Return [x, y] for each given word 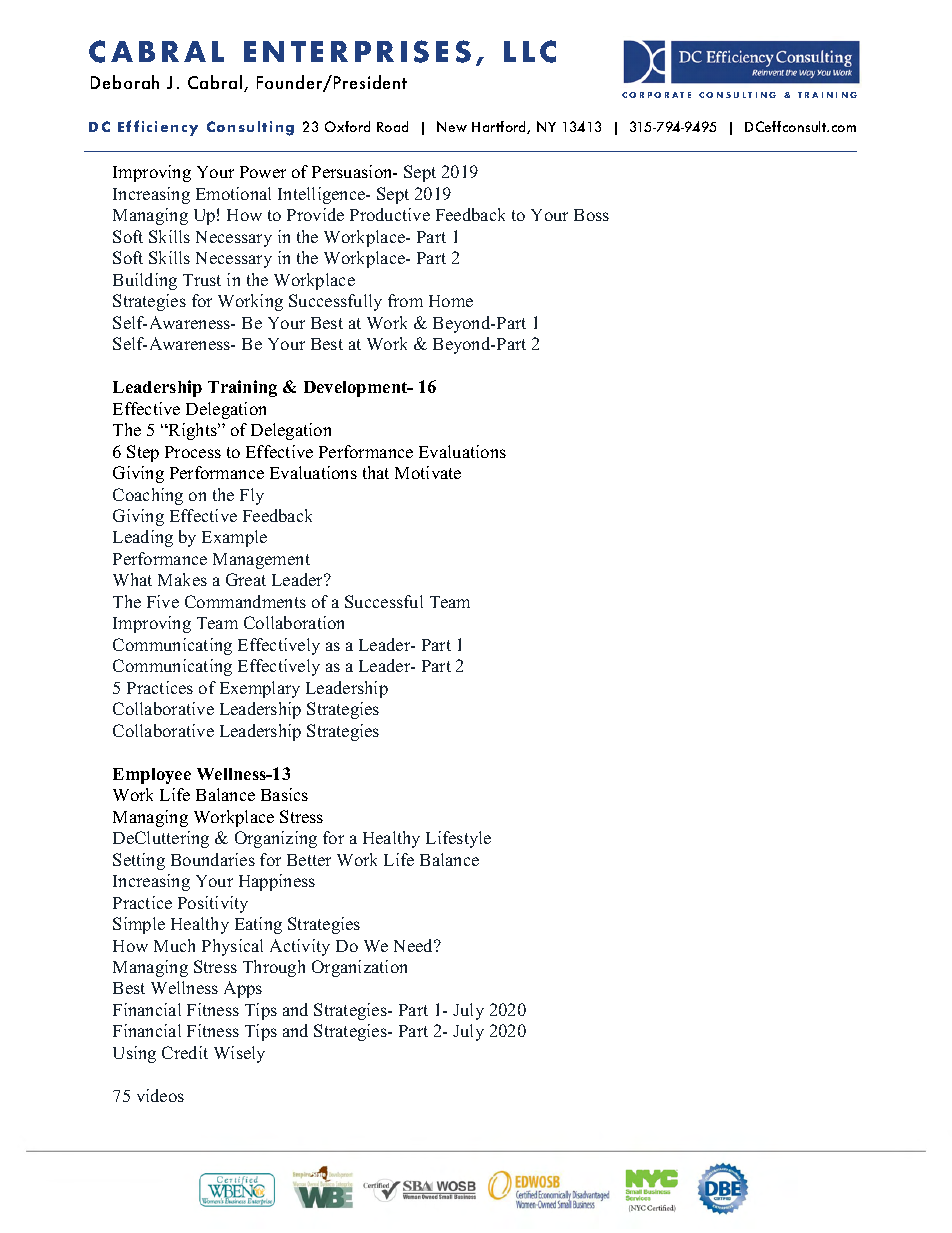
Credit [185, 1052]
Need [415, 945]
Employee [152, 776]
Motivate [428, 472]
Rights [193, 431]
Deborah [125, 82]
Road [392, 126]
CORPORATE [656, 95]
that [376, 472]
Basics [284, 794]
